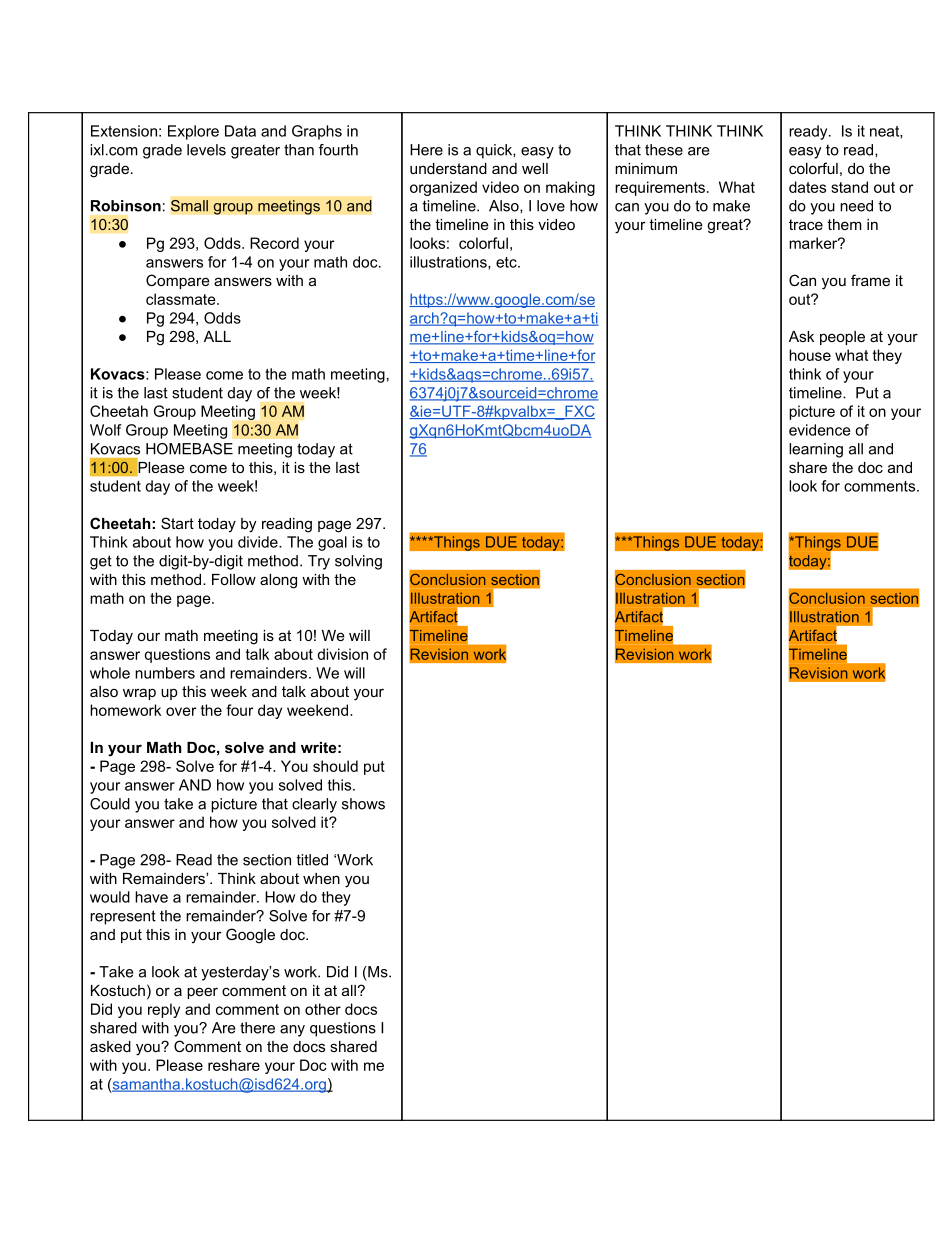 This page has height=1233, width=952. I want to click on solving, so click(358, 562).
